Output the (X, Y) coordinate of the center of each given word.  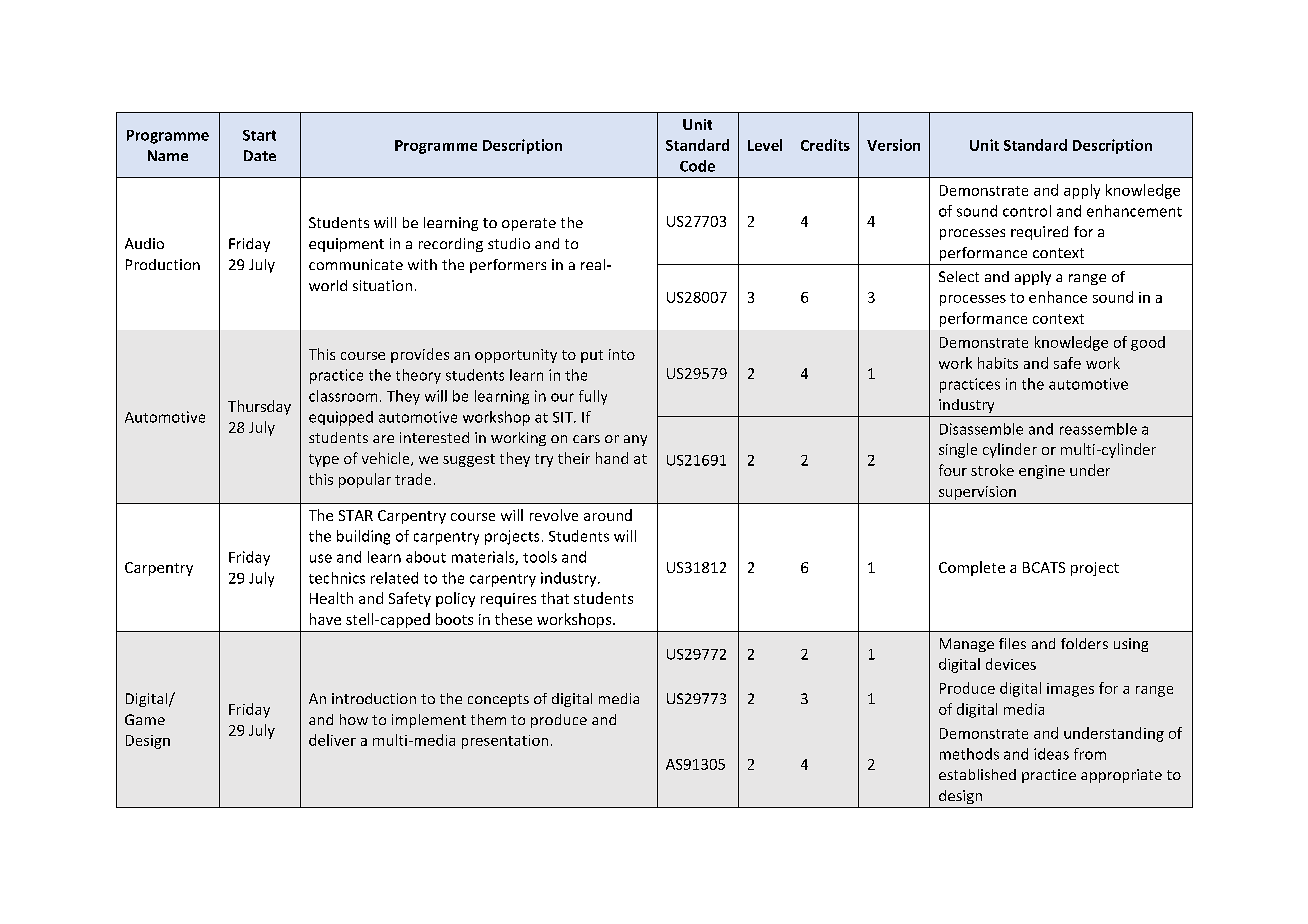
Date (260, 155)
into (622, 354)
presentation (505, 742)
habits (998, 363)
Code (697, 166)
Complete (972, 568)
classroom (343, 396)
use (321, 558)
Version (893, 145)
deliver (332, 740)
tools (540, 557)
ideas (1051, 754)
